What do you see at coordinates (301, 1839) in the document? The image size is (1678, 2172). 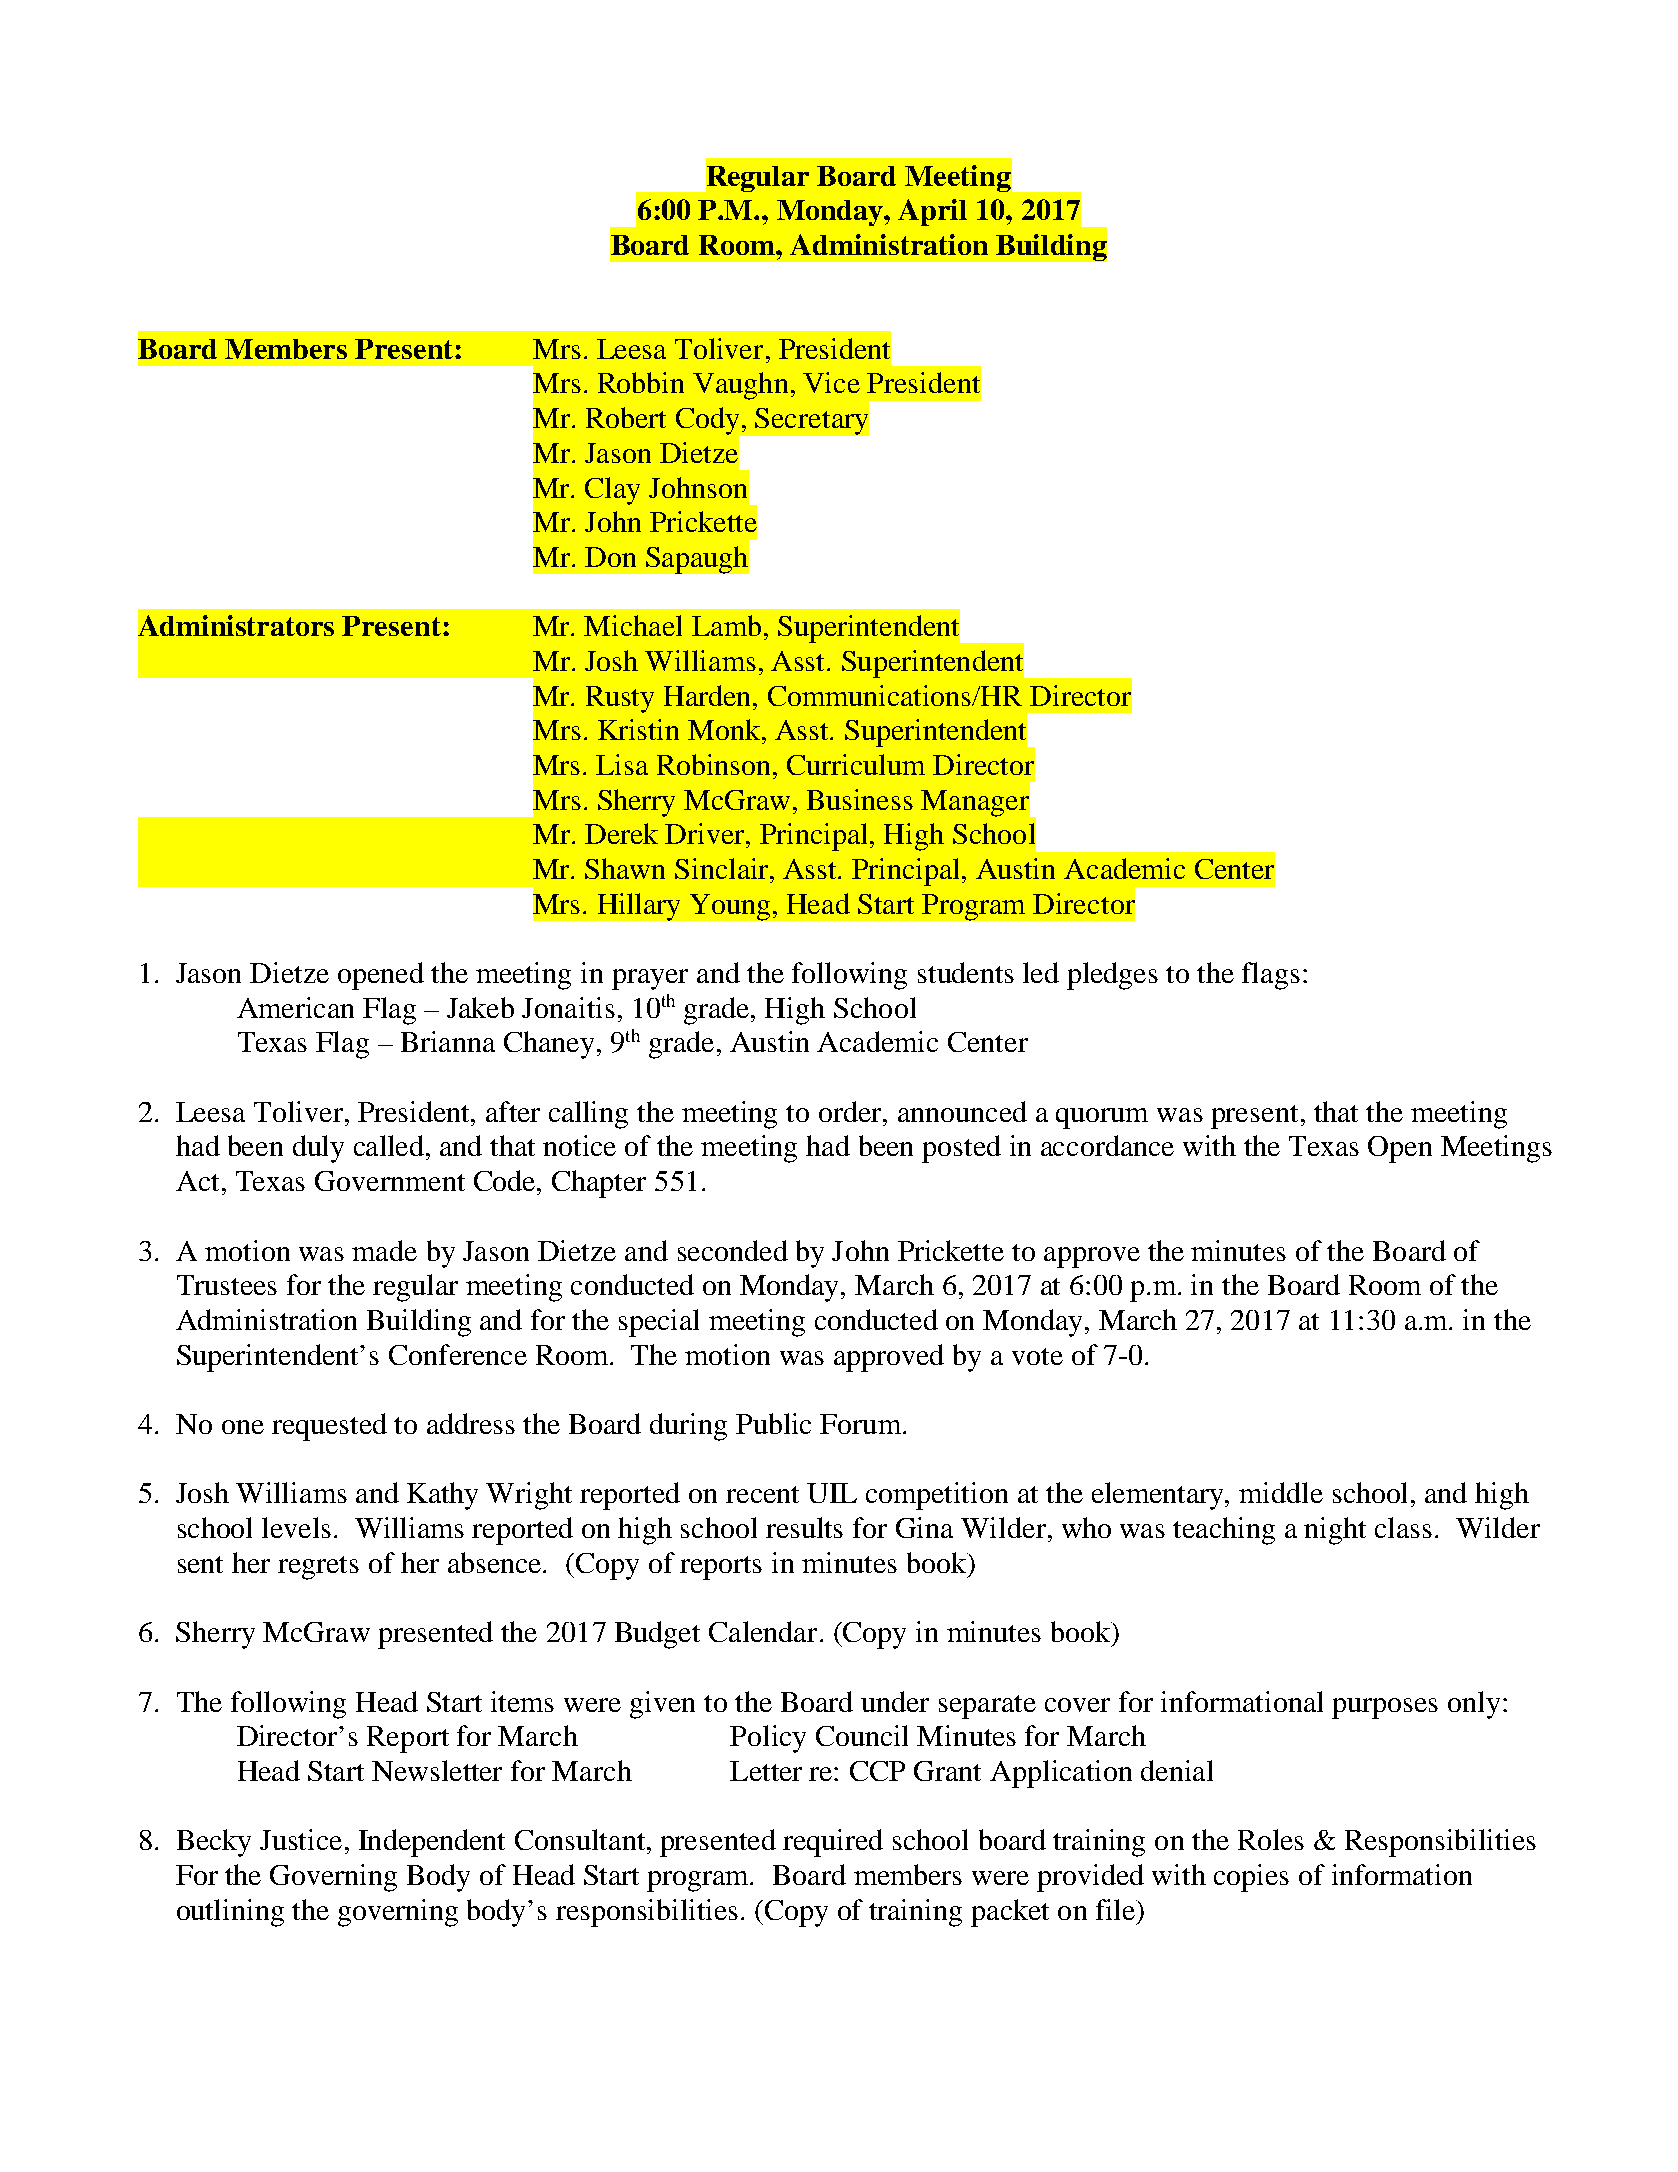 I see `Justice` at bounding box center [301, 1839].
